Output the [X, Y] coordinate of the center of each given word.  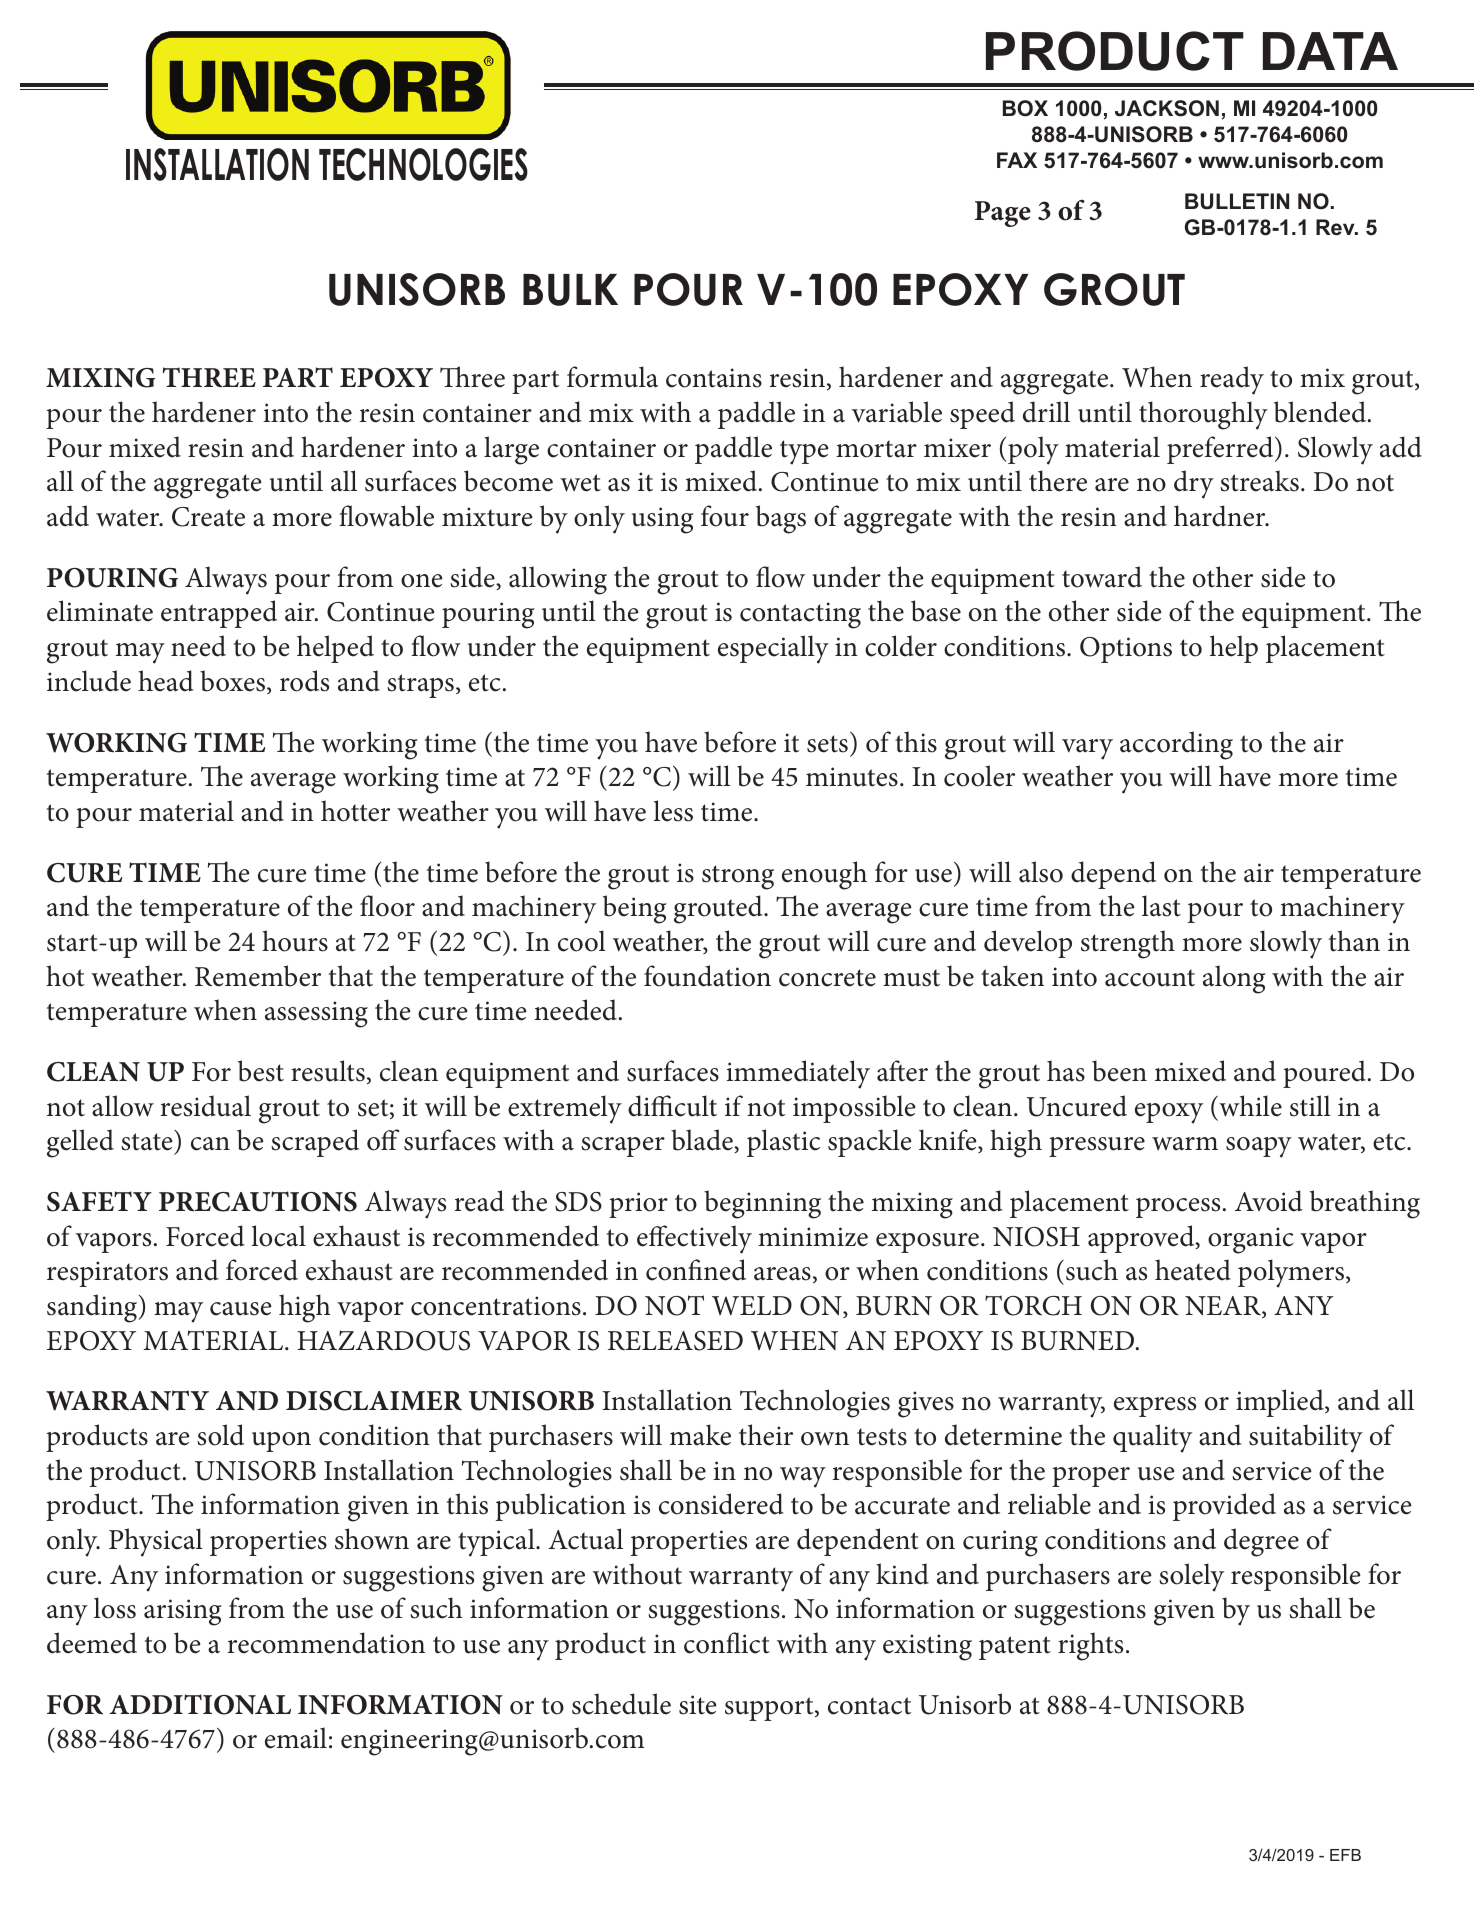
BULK [570, 290]
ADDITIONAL [200, 1704]
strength [1128, 944]
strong [738, 877]
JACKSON [1167, 108]
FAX [1017, 160]
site [698, 1705]
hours [295, 941]
